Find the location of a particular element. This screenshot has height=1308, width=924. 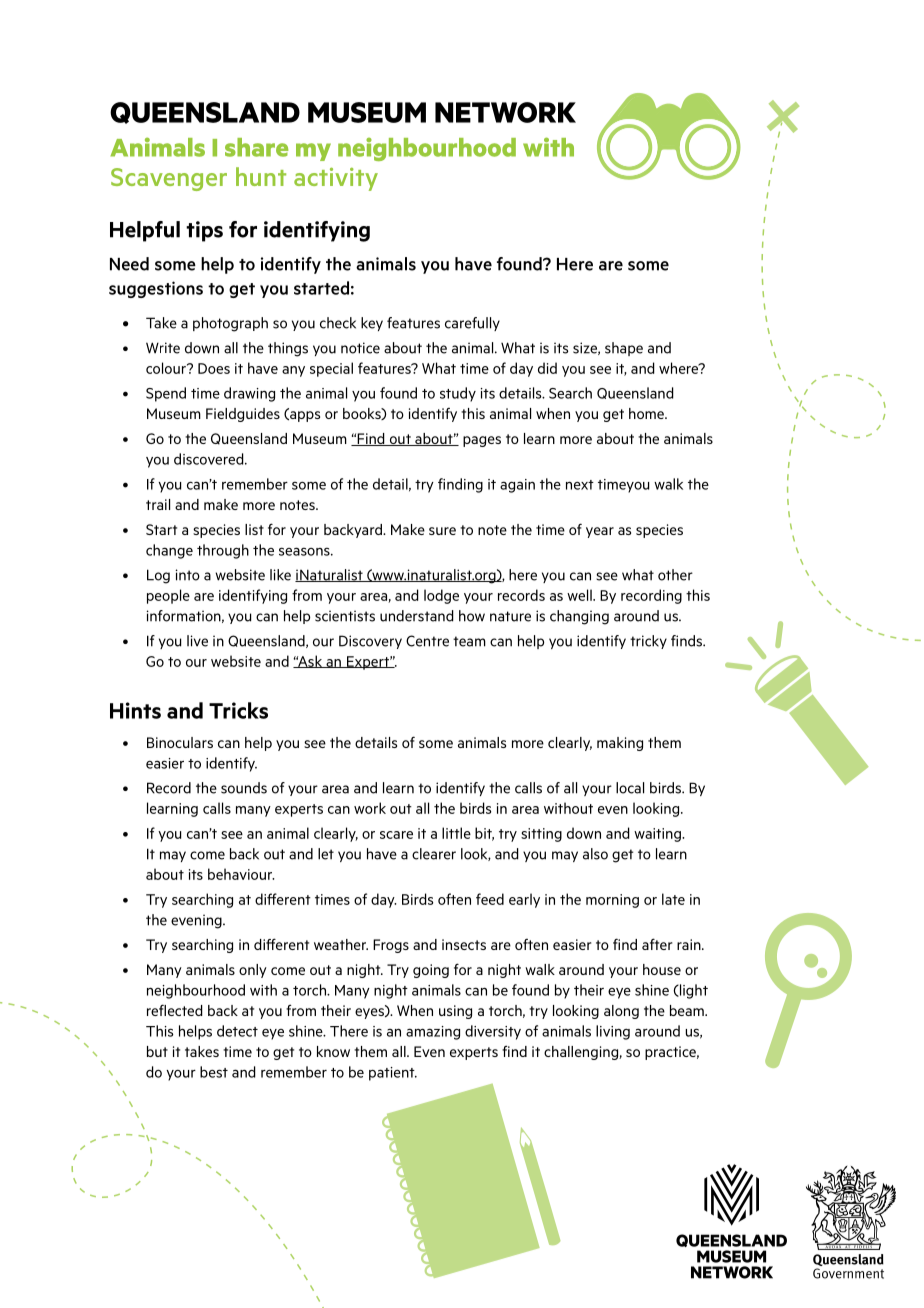

home is located at coordinates (647, 413).
